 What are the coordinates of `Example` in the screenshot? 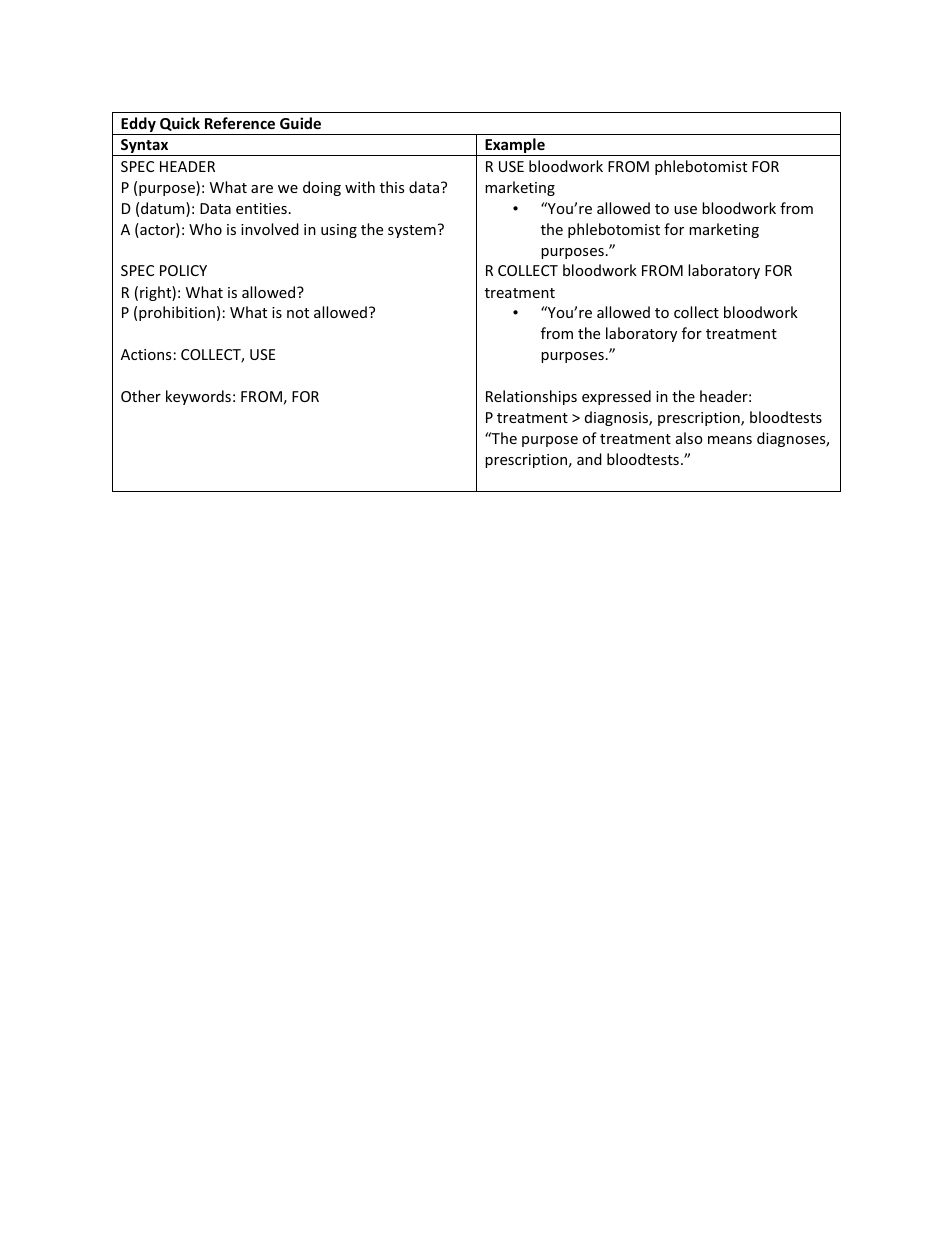 It's located at (515, 147).
